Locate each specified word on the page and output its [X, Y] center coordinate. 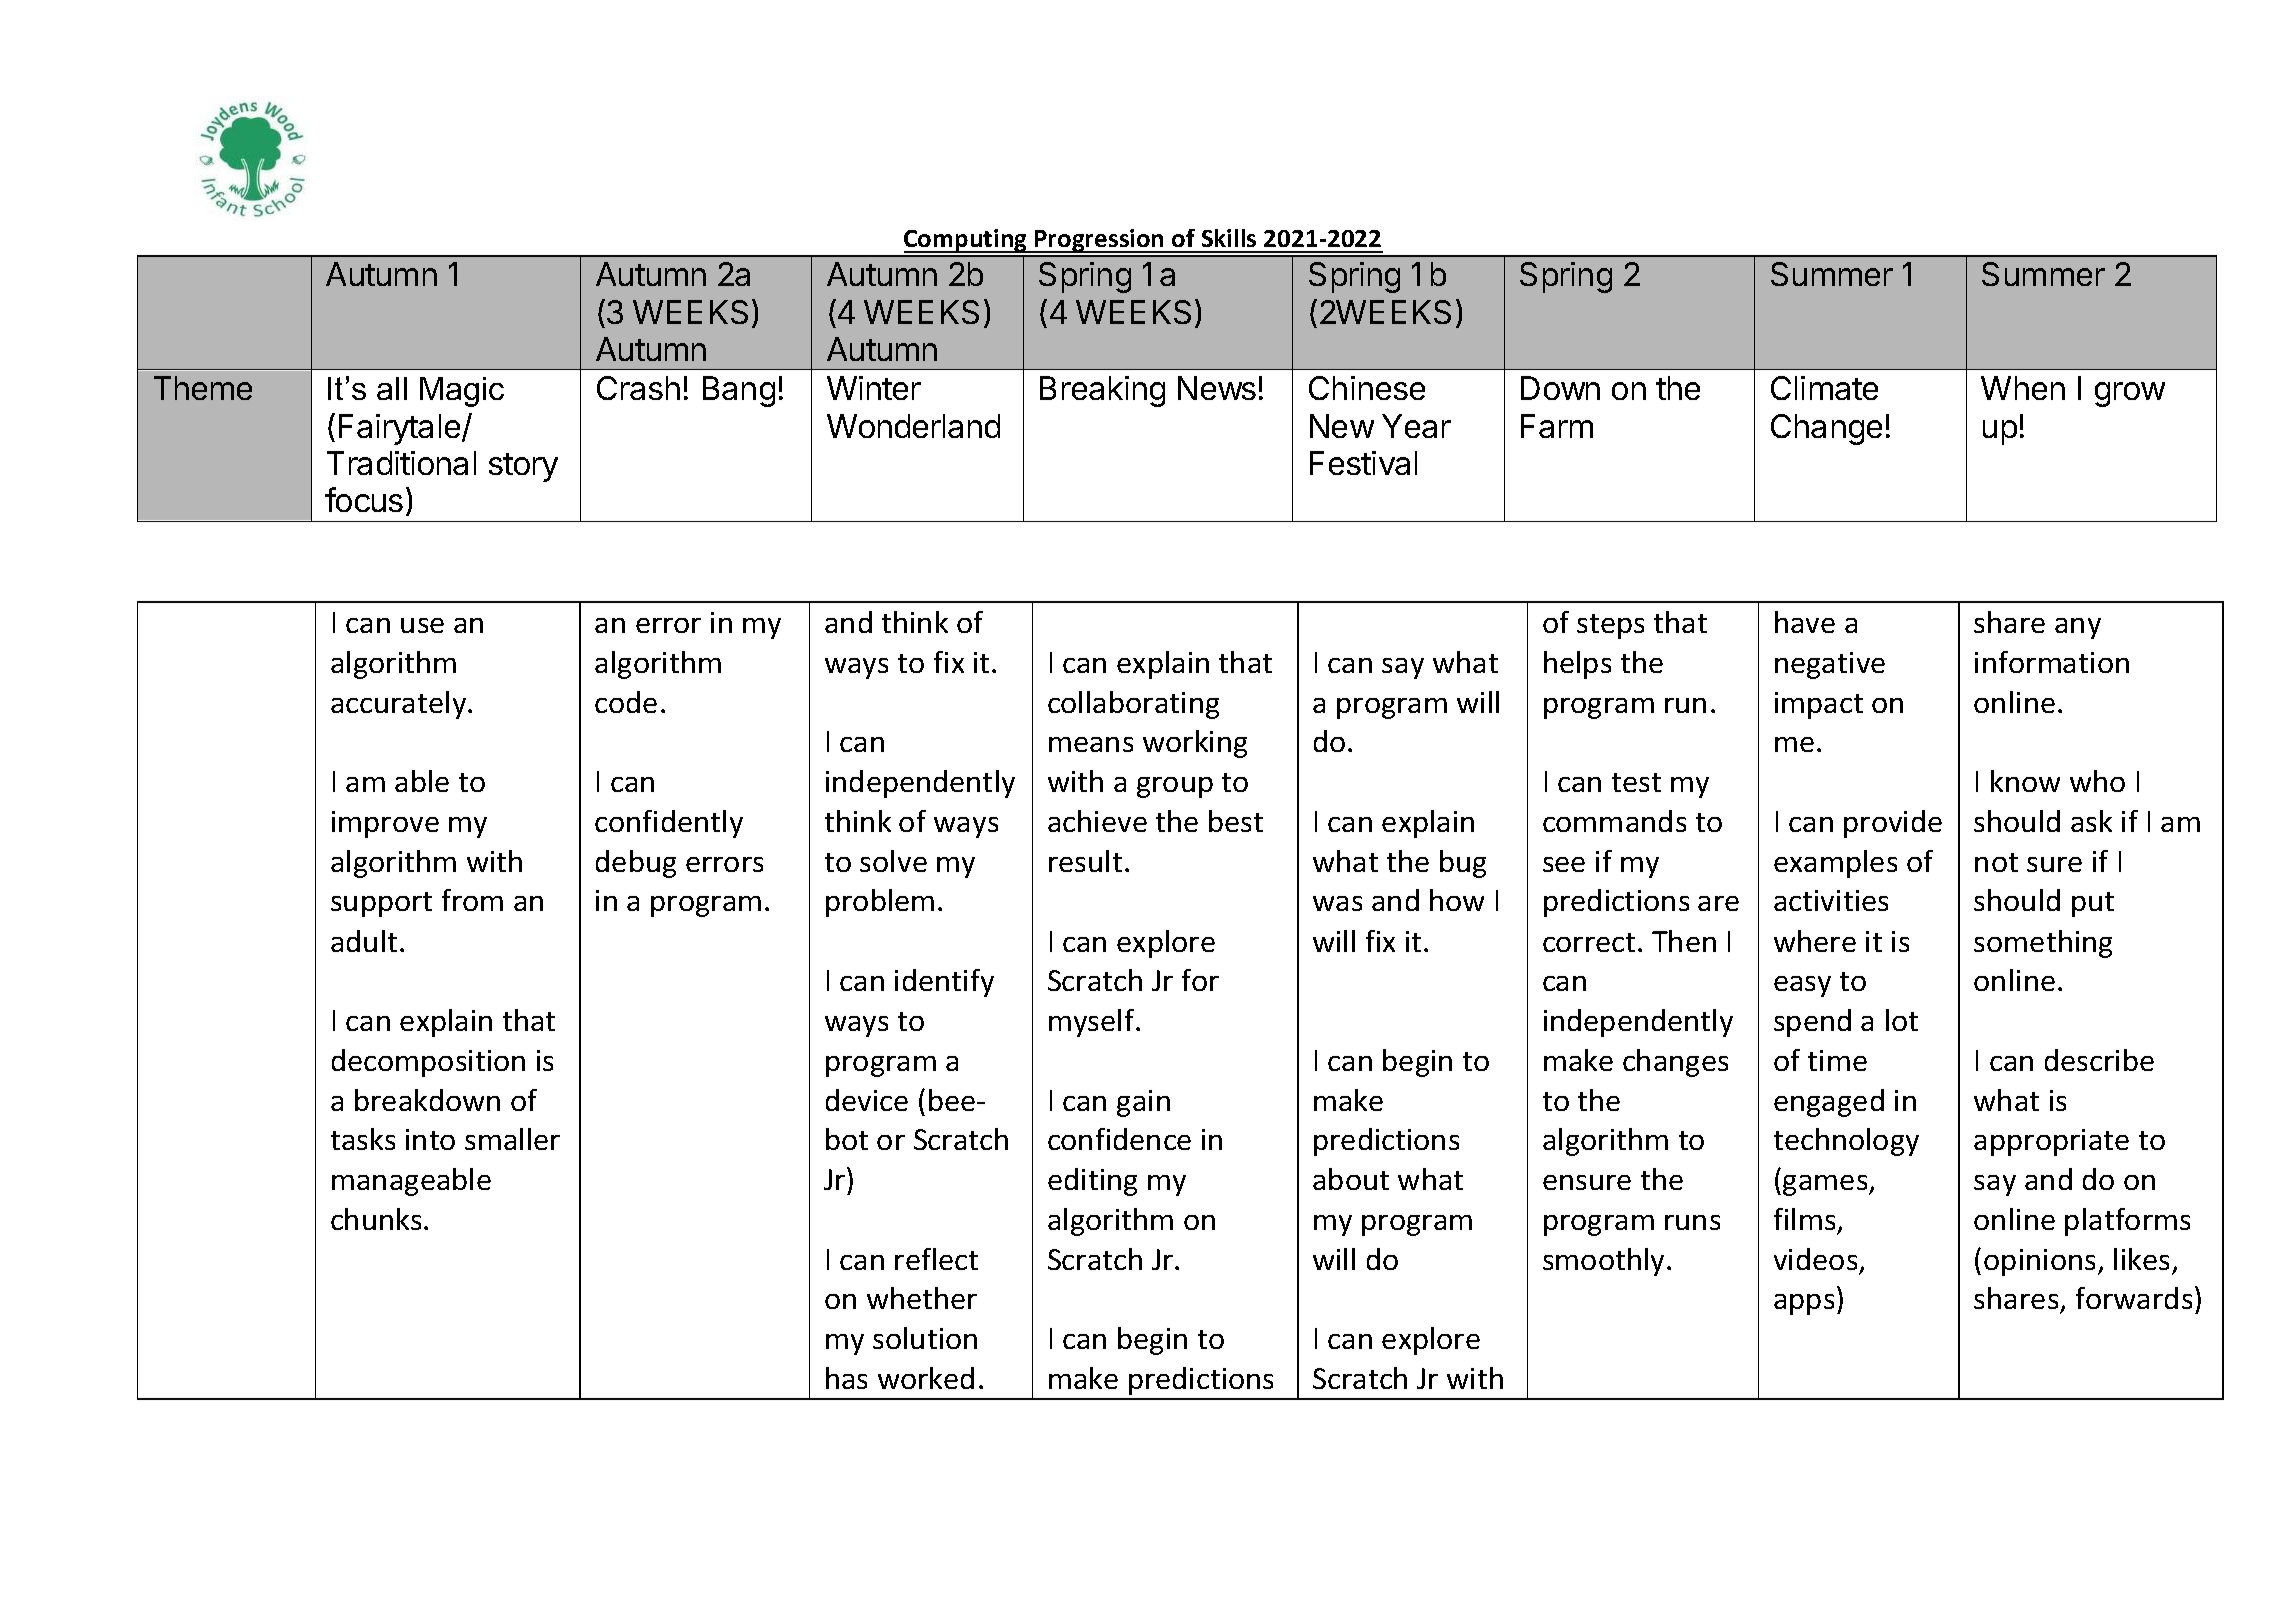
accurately [400, 705]
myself [1093, 1023]
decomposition [428, 1063]
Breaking [1102, 391]
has [846, 1378]
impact [1819, 705]
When [2023, 388]
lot [1902, 1020]
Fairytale [401, 429]
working [1195, 744]
